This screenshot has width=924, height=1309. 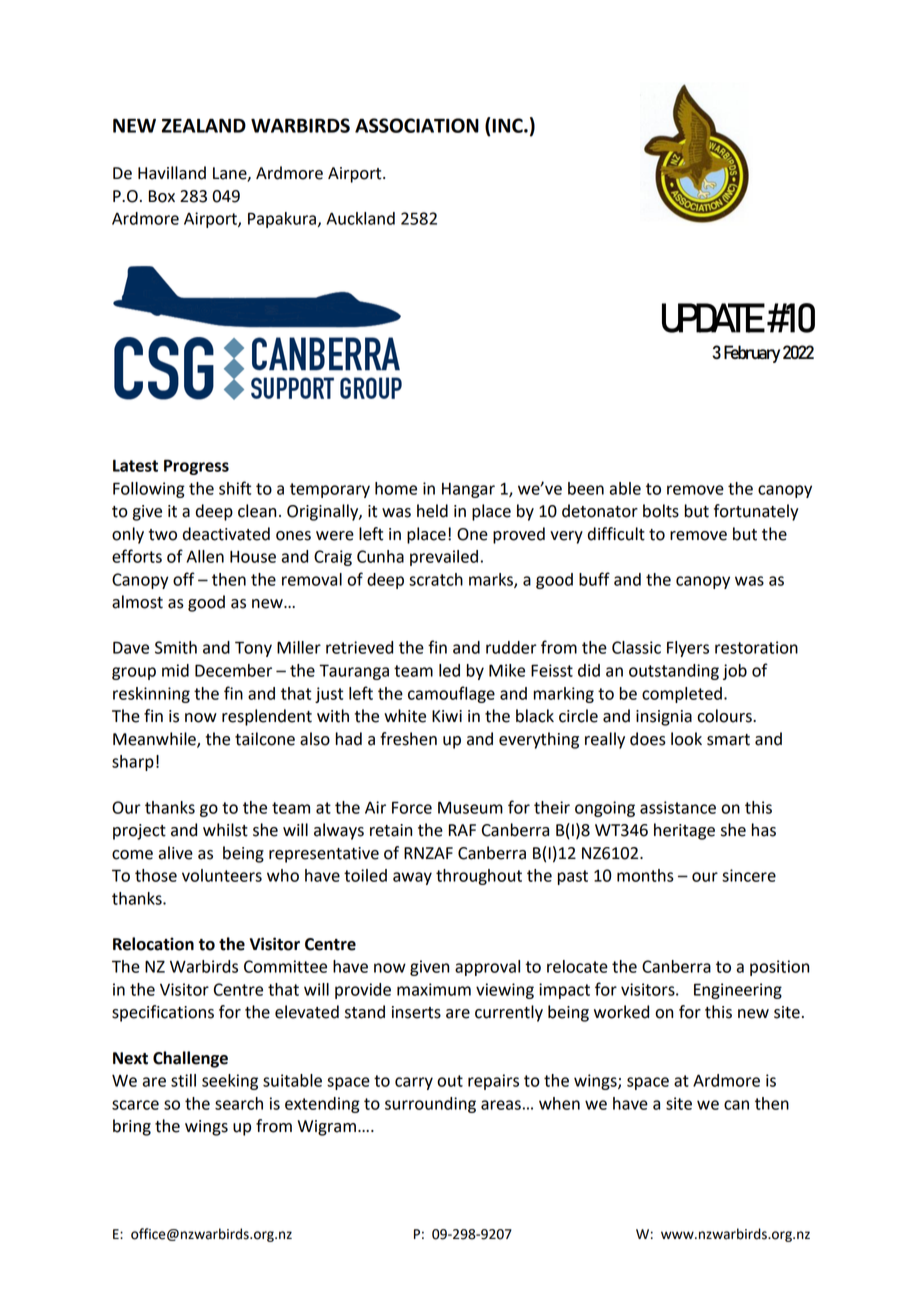 I want to click on ZEALAND, so click(x=204, y=125).
